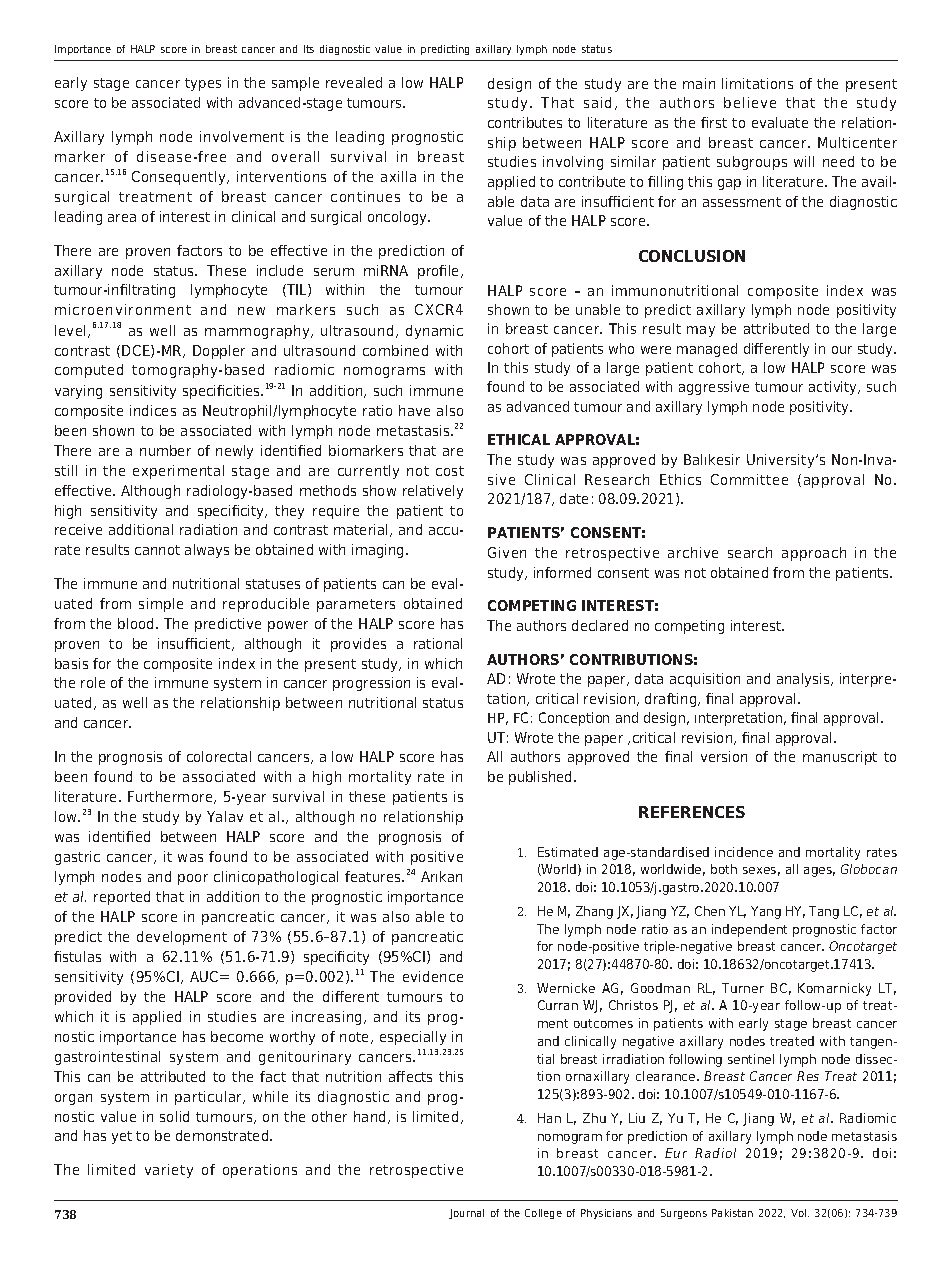 The height and width of the screenshot is (1265, 952). What do you see at coordinates (750, 102) in the screenshot?
I see `believe` at bounding box center [750, 102].
